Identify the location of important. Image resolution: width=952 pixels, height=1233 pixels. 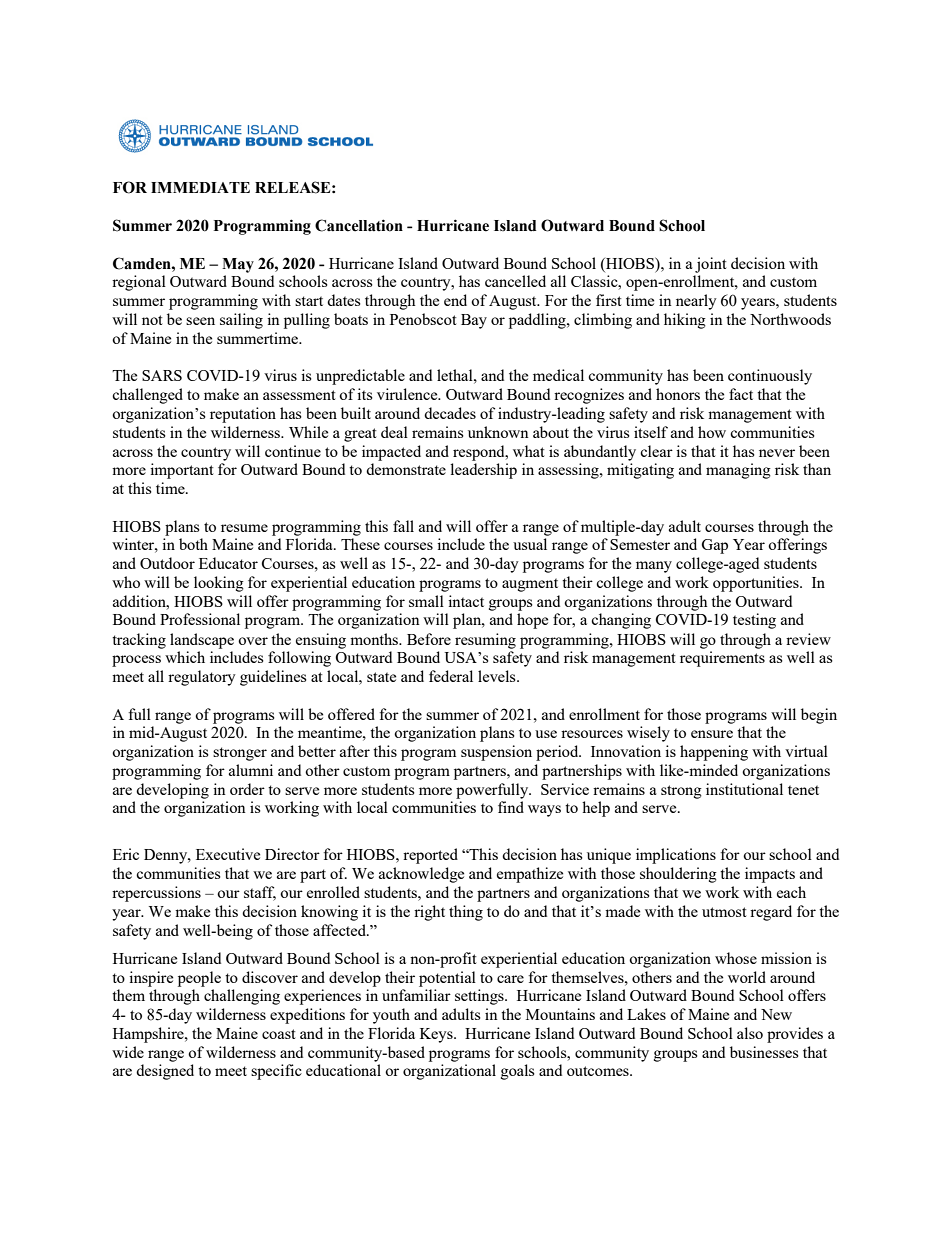
(182, 471).
